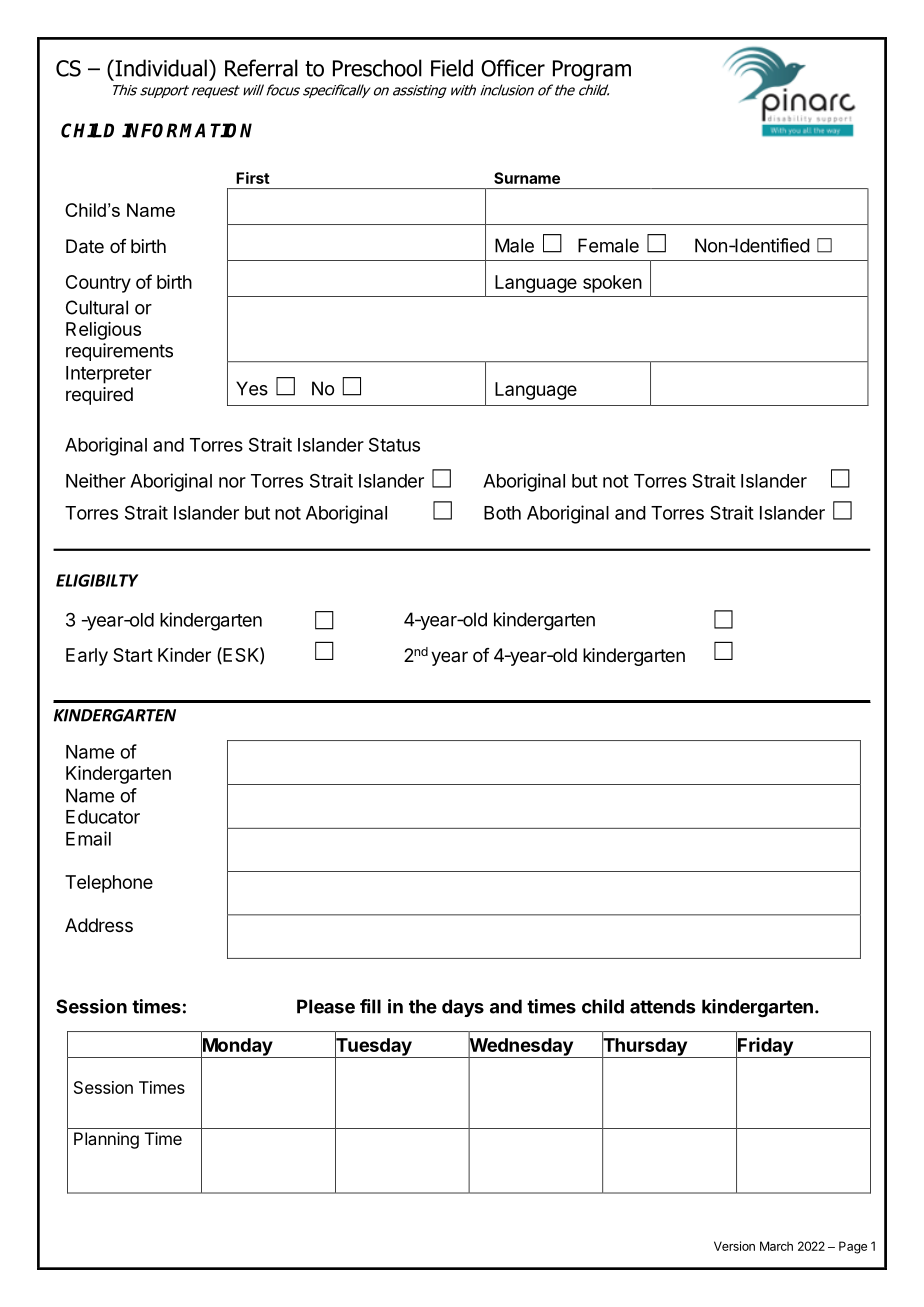  I want to click on Field, so click(452, 68).
